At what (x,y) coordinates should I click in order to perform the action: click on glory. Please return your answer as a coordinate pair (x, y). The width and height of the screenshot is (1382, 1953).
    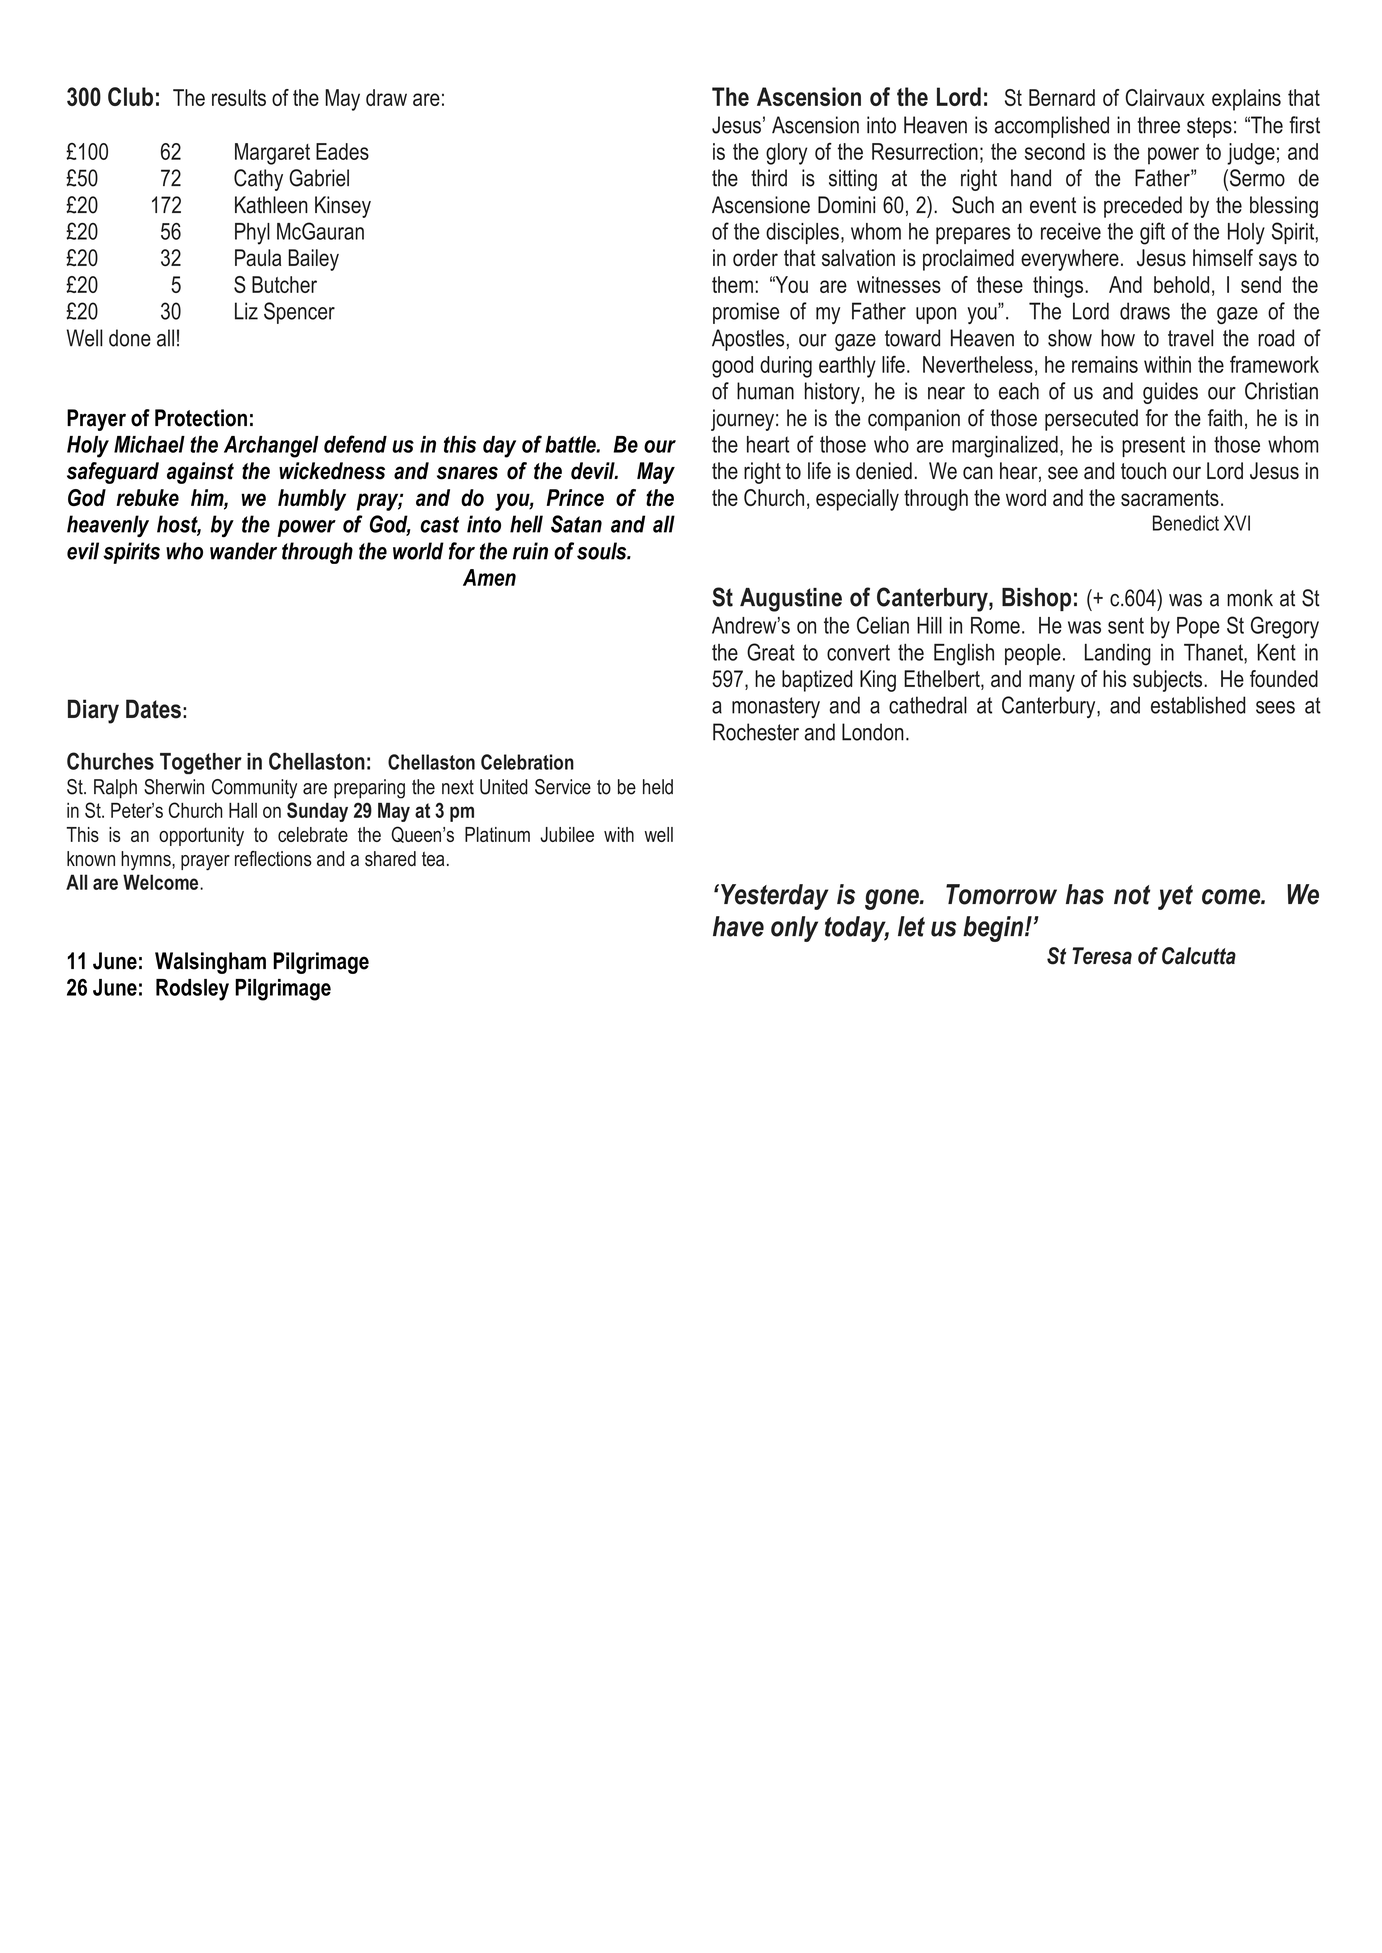
    Looking at the image, I should click on (786, 154).
